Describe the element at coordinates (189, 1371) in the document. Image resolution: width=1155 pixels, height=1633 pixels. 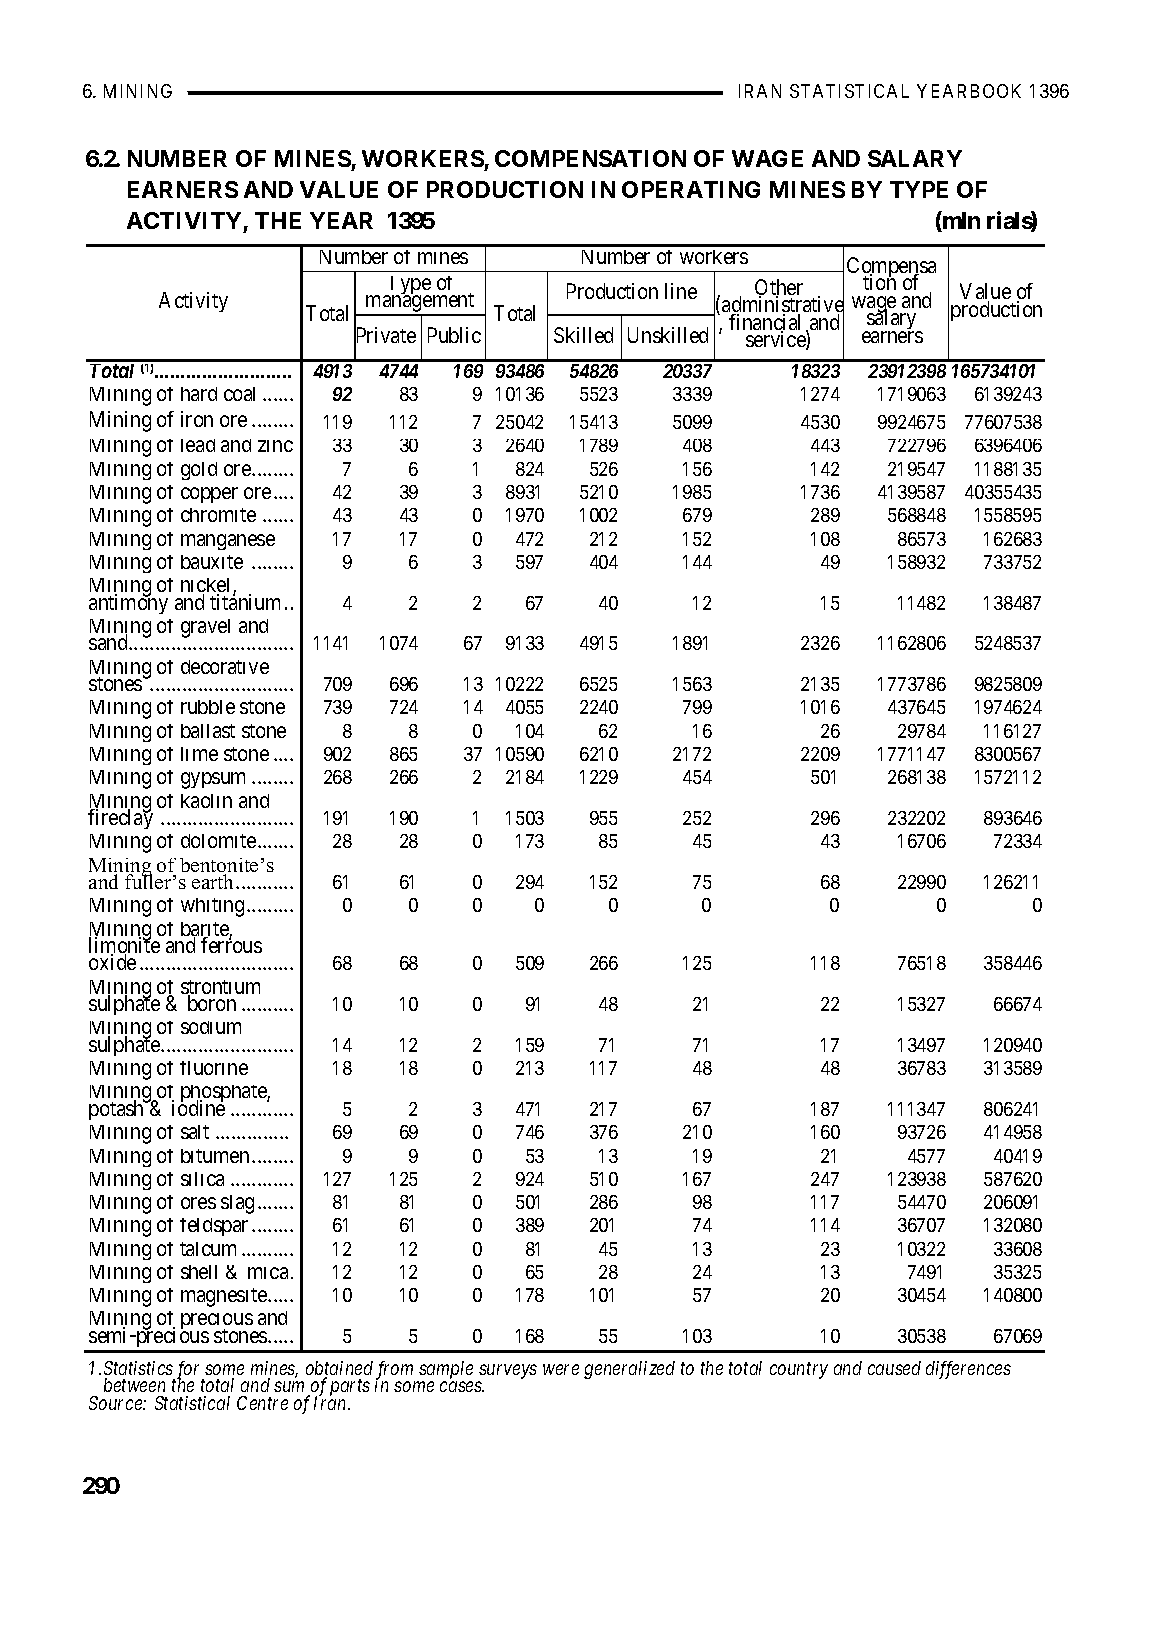
I see `for` at that location.
